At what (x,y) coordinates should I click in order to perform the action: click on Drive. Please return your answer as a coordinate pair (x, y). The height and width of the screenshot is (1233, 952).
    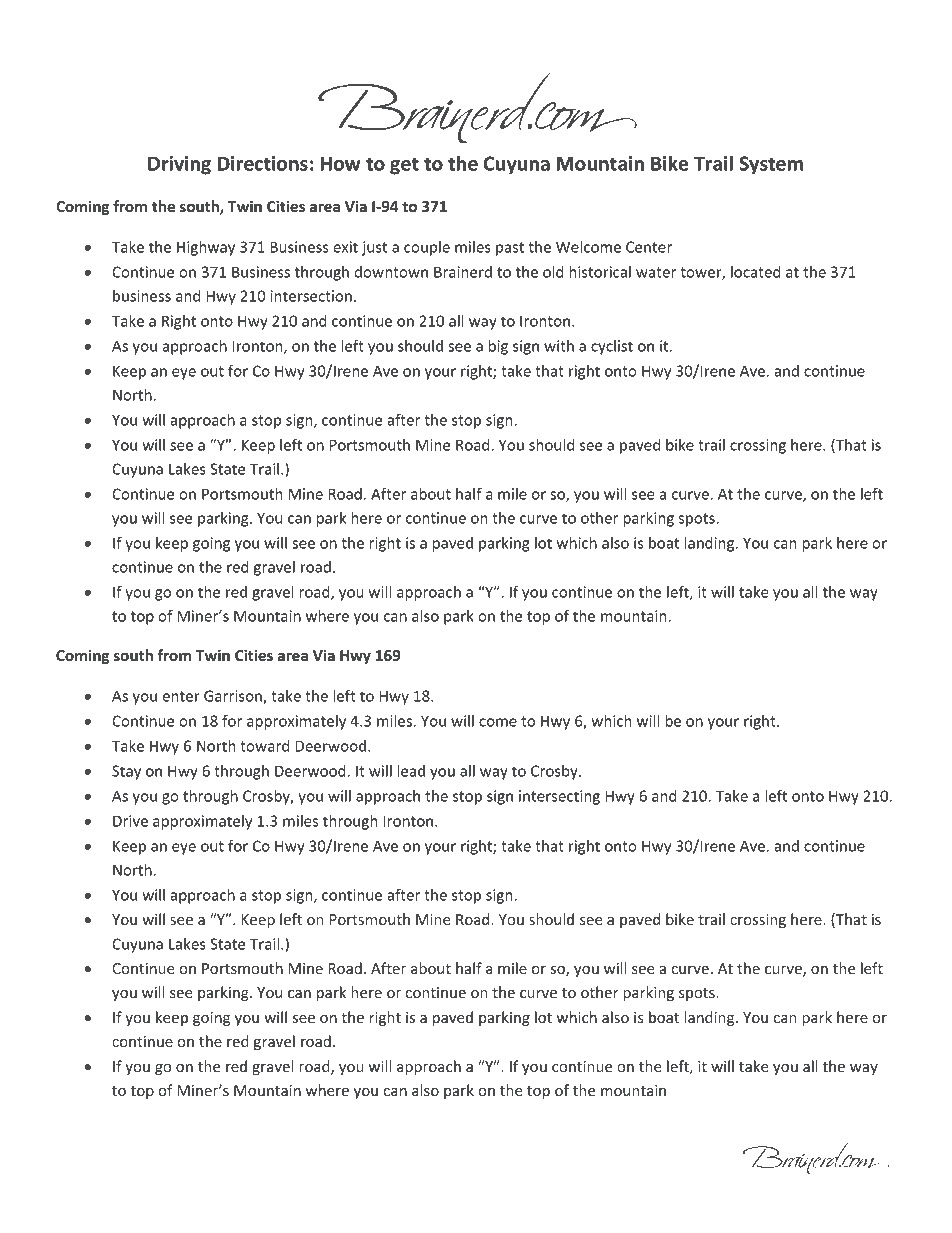
    Looking at the image, I should click on (130, 821).
